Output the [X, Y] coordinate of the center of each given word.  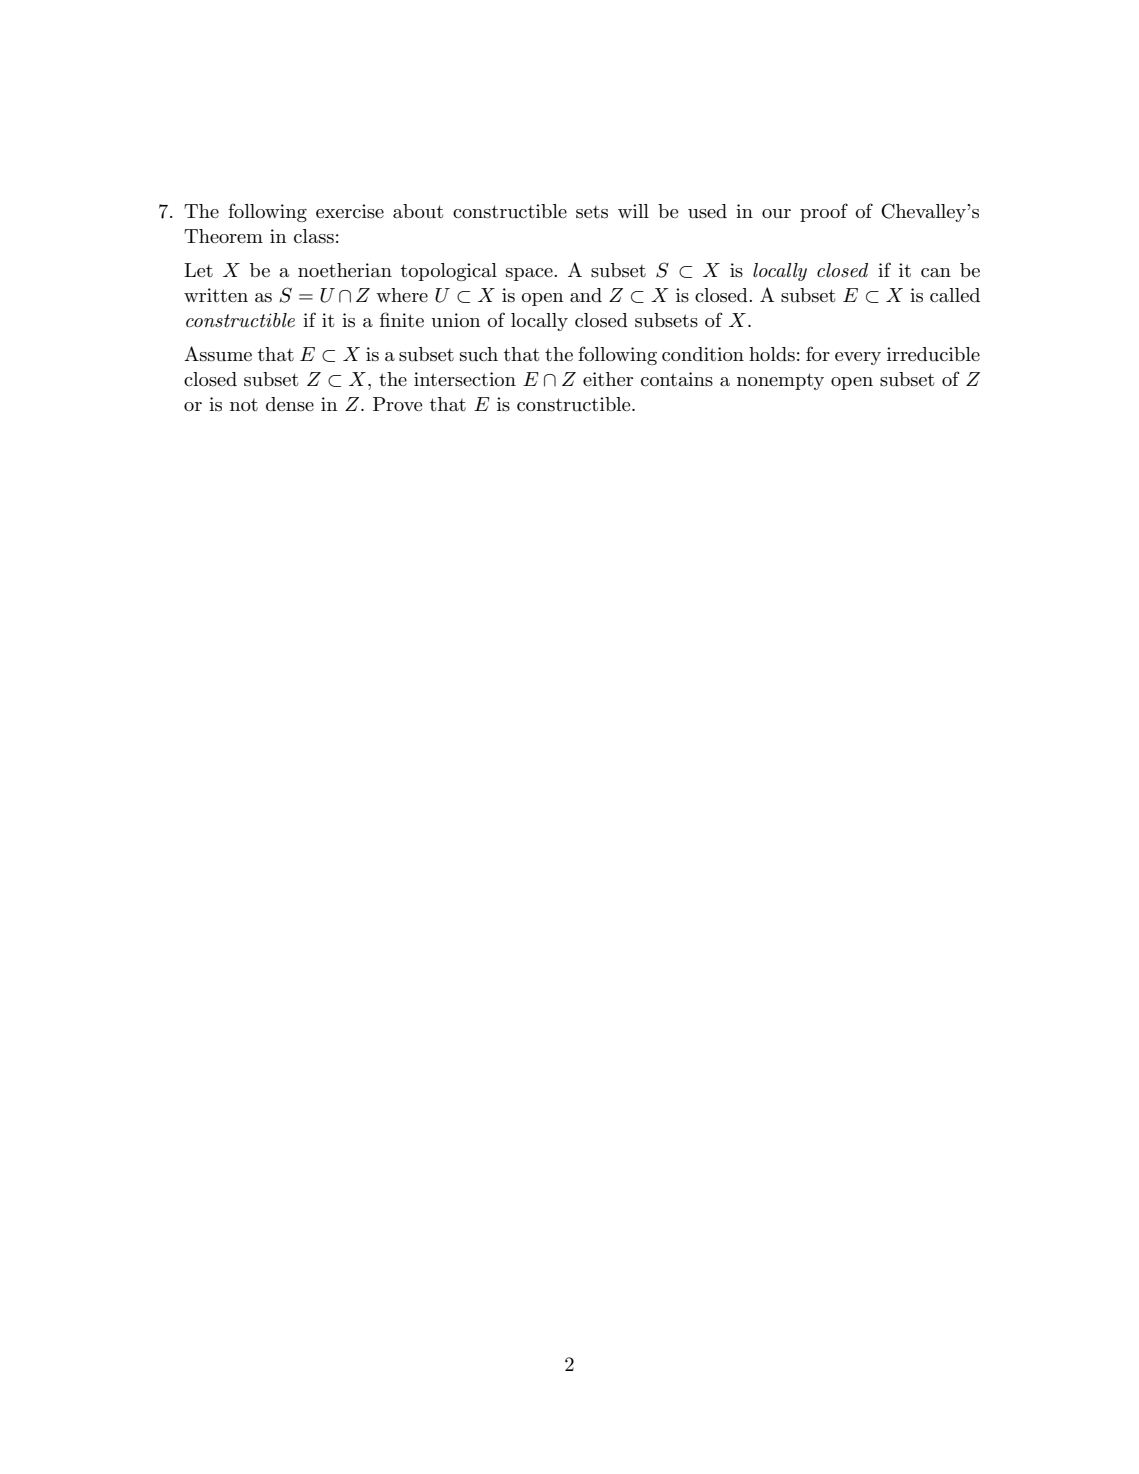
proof [824, 212]
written [216, 295]
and [586, 295]
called [955, 295]
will [633, 211]
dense [290, 404]
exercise [350, 211]
